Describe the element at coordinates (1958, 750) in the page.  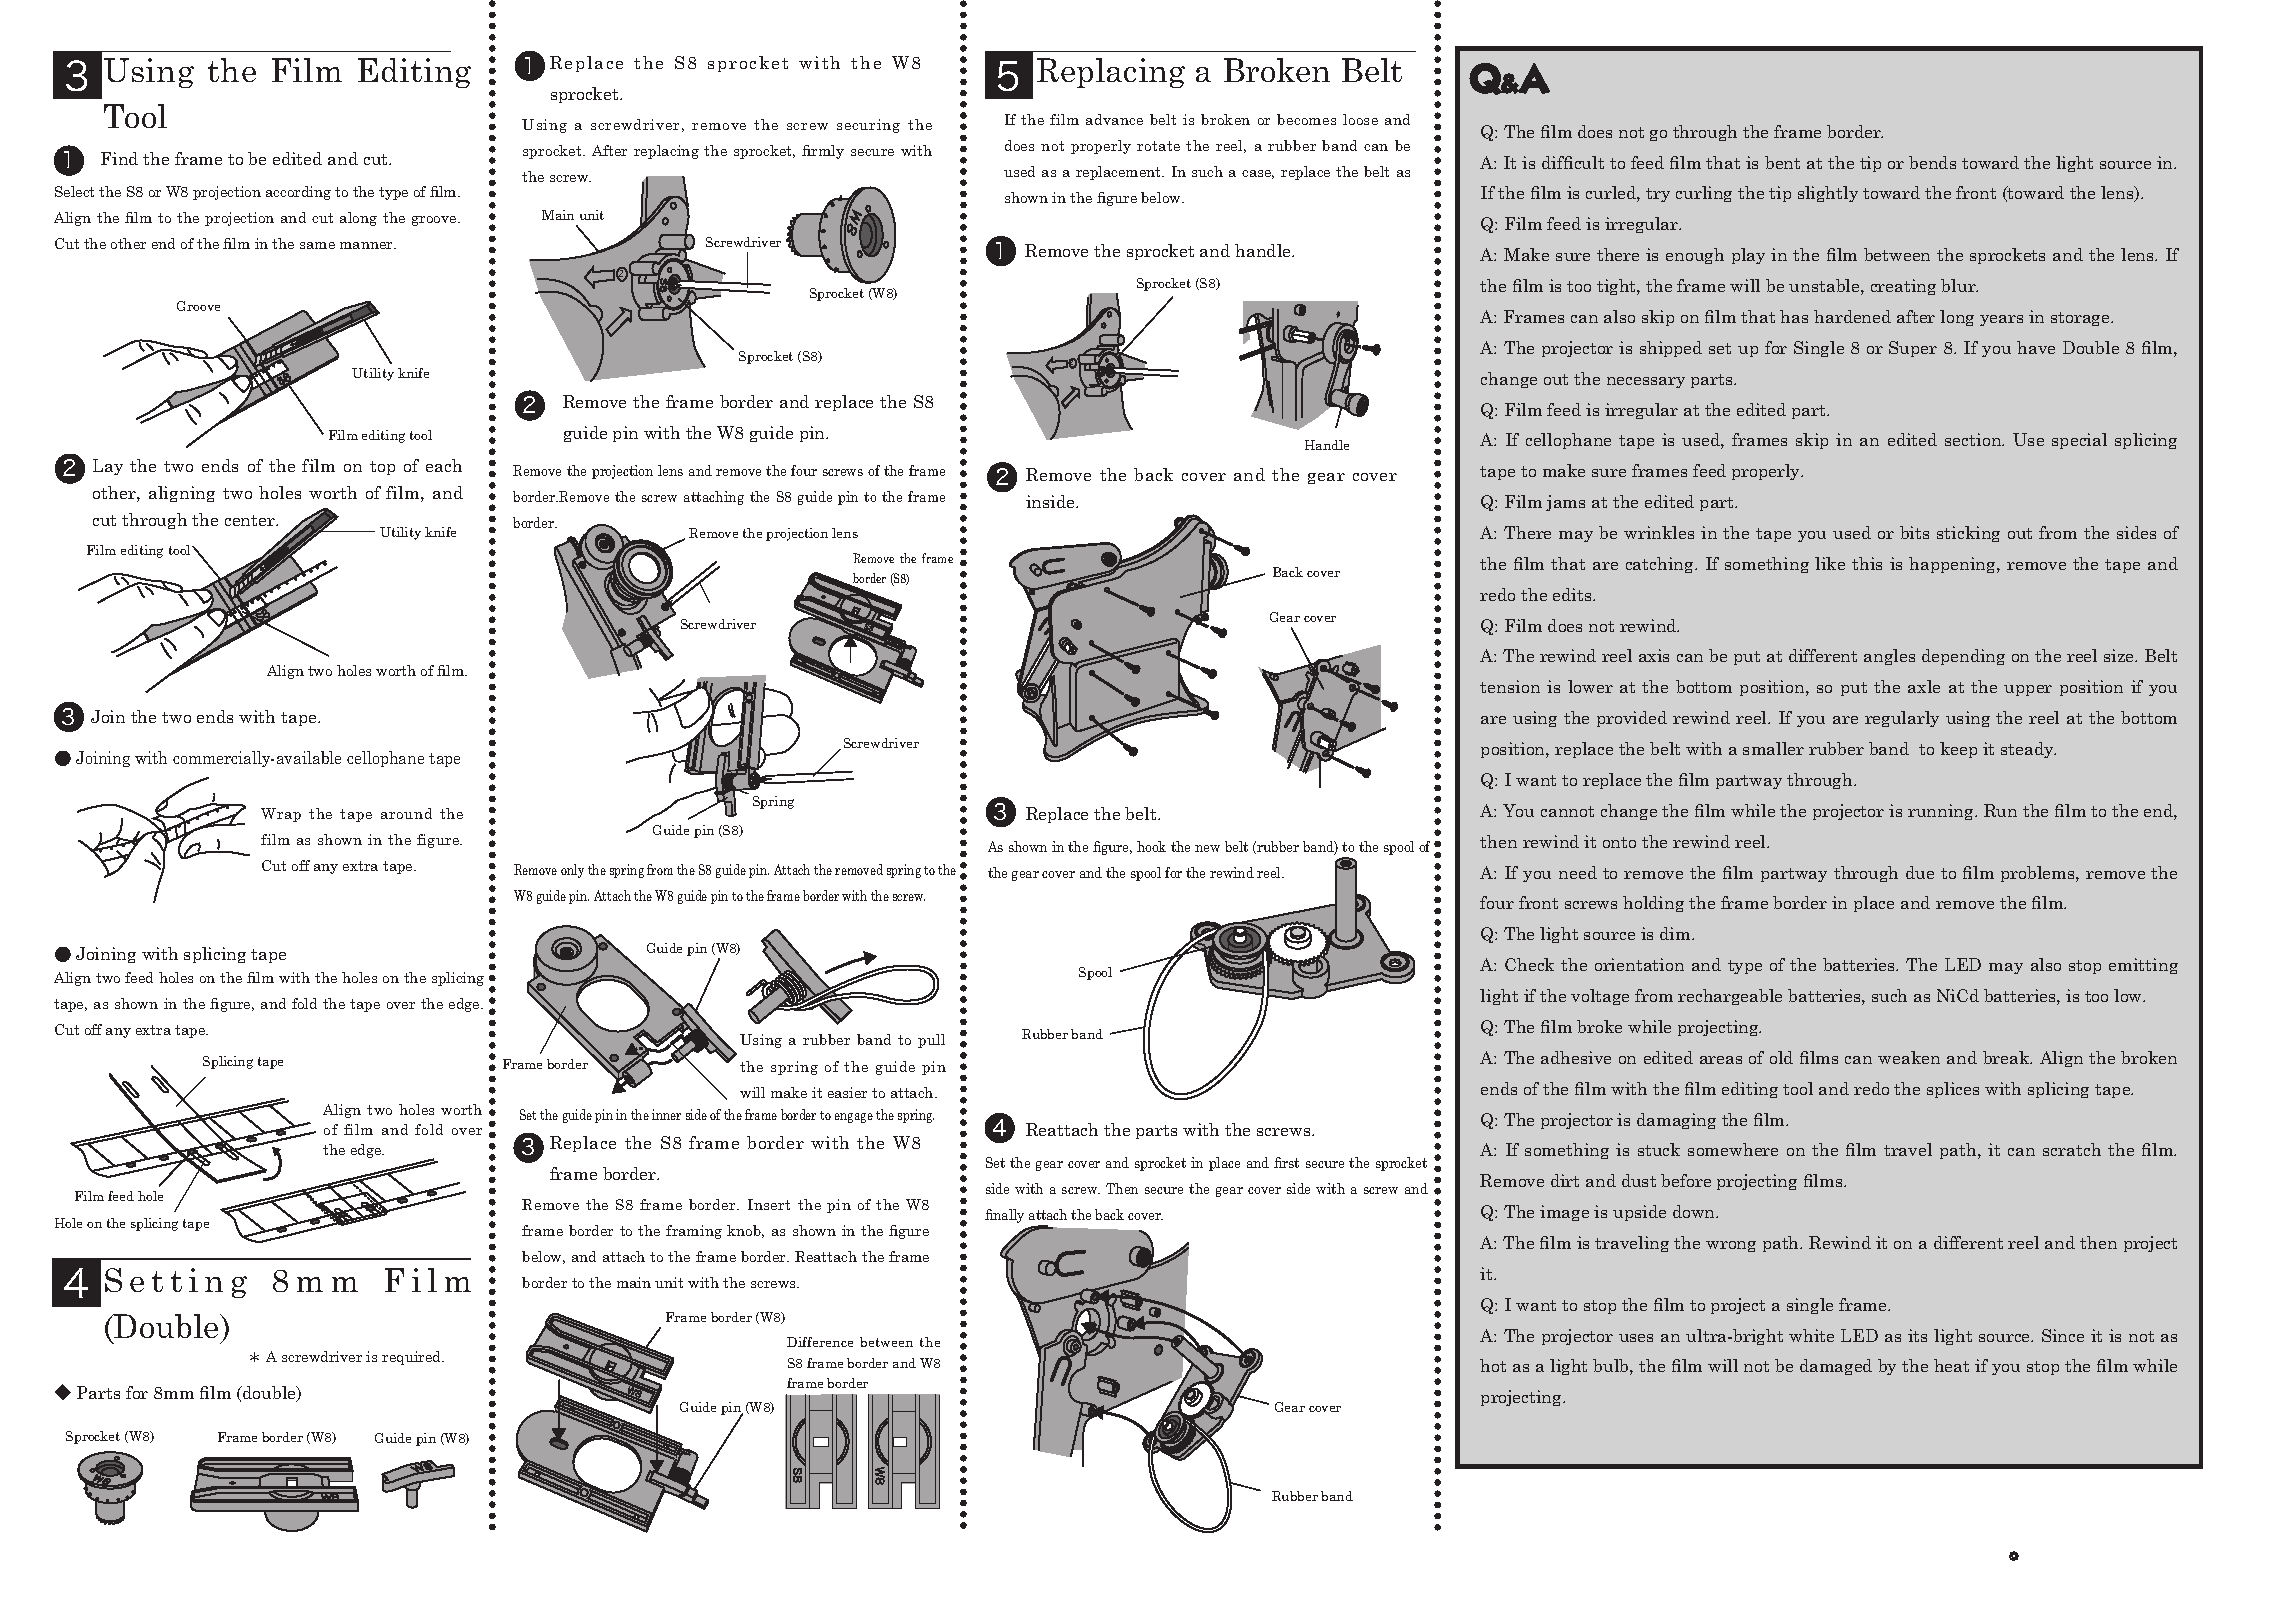
I see `keep` at that location.
